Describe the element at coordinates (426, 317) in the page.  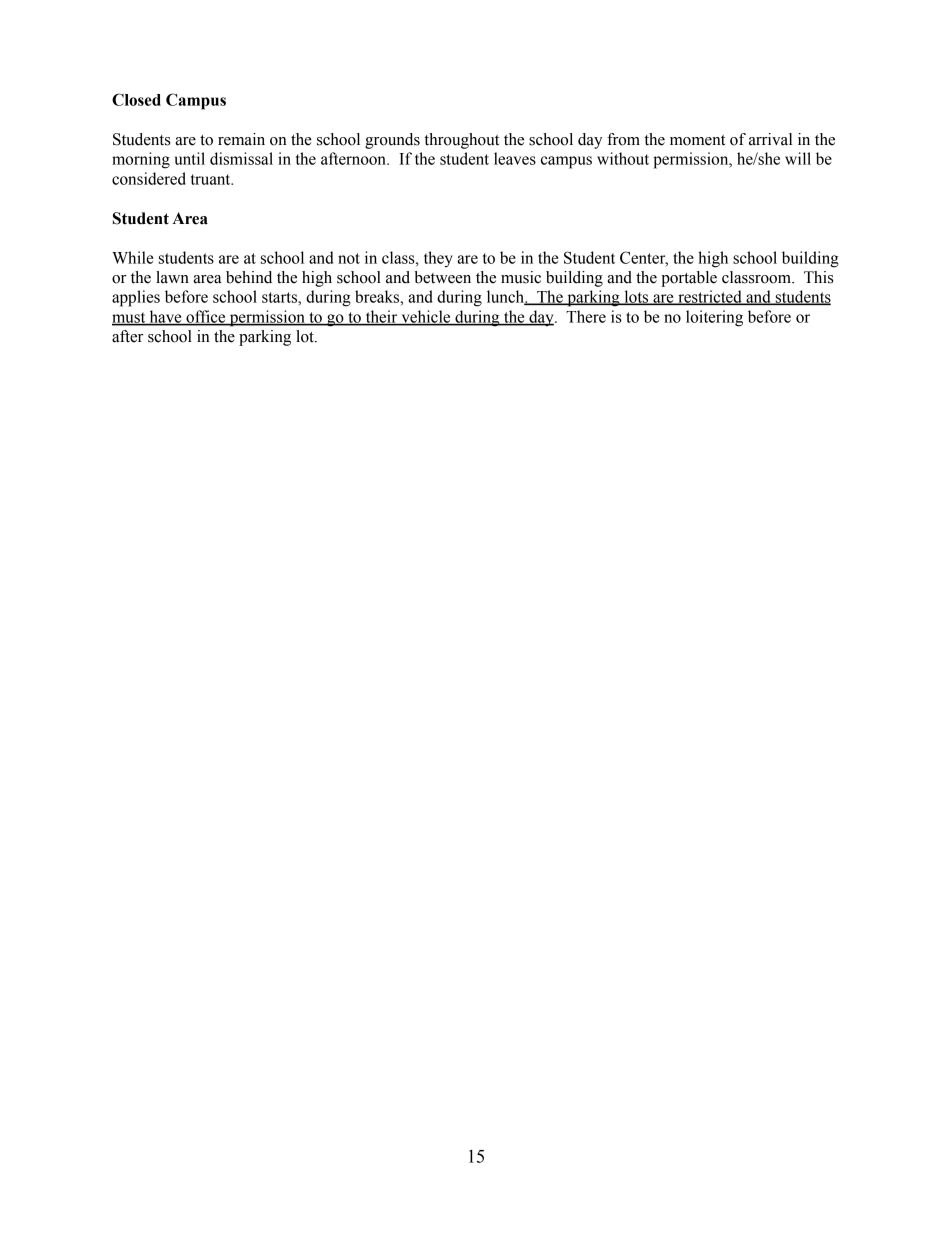
I see `vehicle` at that location.
